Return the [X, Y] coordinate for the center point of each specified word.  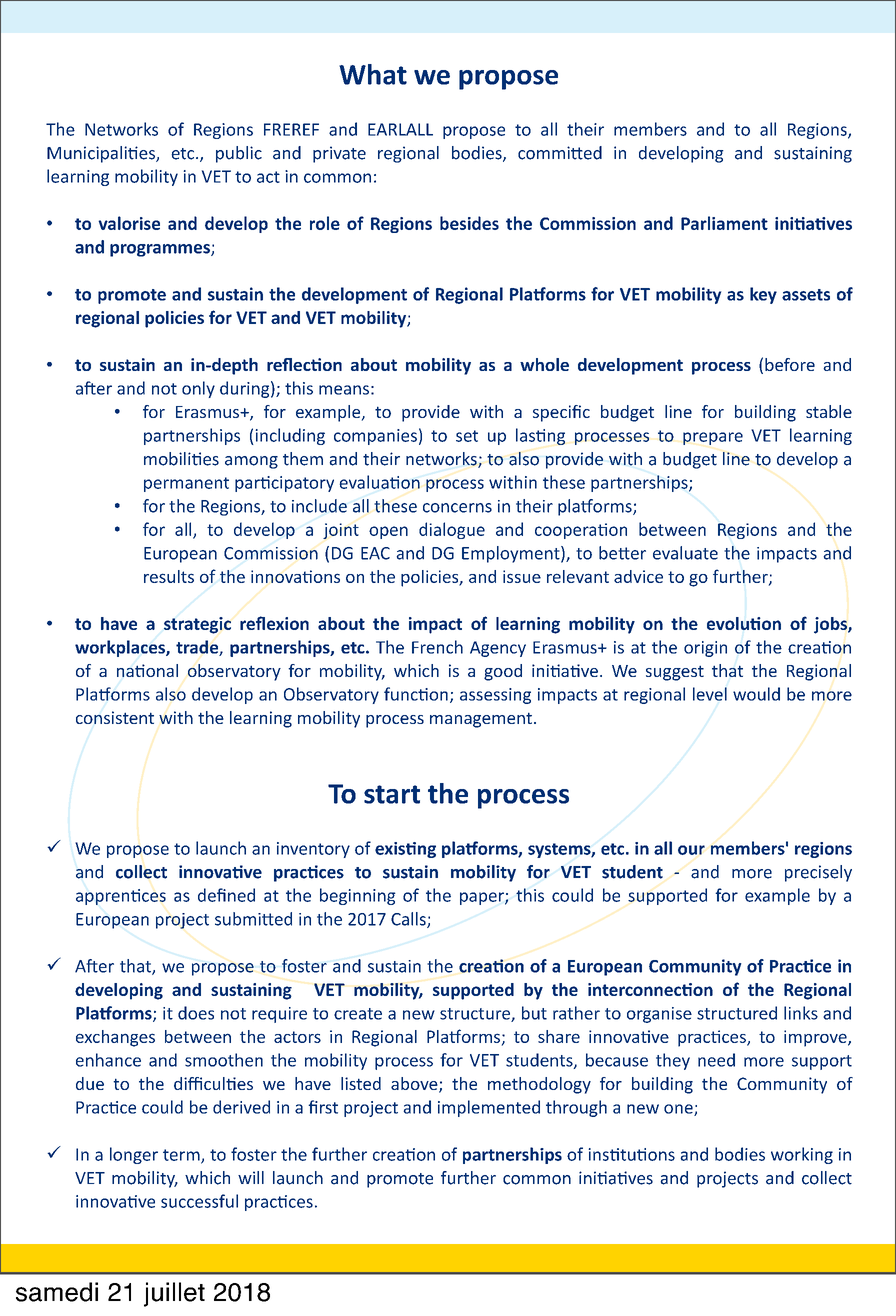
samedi [57, 1292]
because [617, 1060]
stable [829, 411]
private [339, 154]
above [415, 1085]
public [239, 154]
